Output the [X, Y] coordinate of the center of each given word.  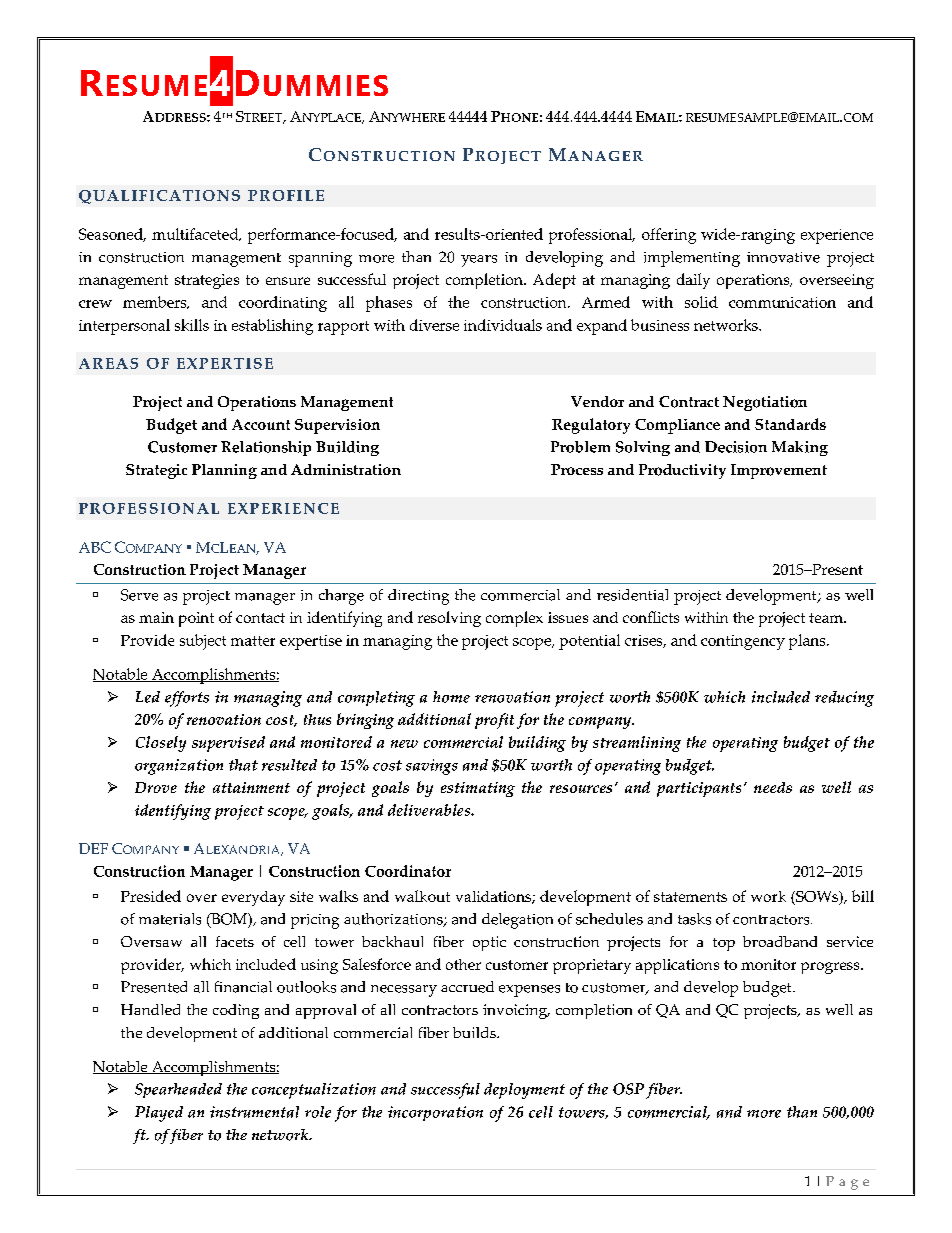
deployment [524, 1091]
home [451, 697]
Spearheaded [178, 1090]
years [479, 261]
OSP [628, 1089]
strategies [207, 281]
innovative [783, 257]
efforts [187, 699]
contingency [743, 642]
